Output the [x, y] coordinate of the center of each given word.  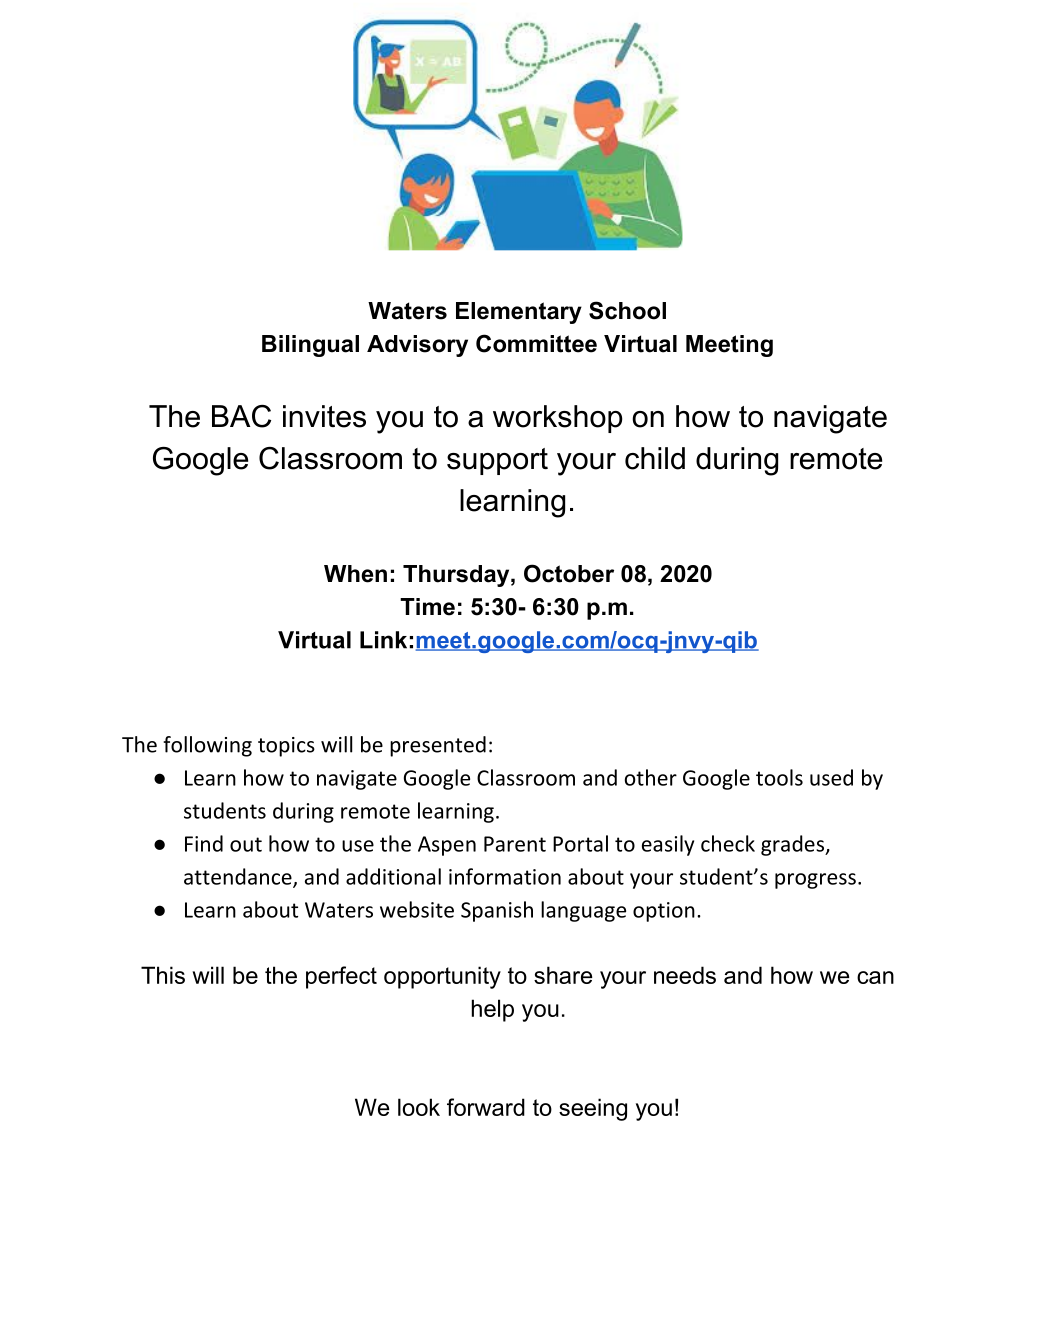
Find [204, 843]
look [419, 1107]
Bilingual [310, 346]
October [569, 573]
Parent [515, 844]
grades [793, 845]
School [627, 310]
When [355, 574]
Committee [536, 343]
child [655, 458]
